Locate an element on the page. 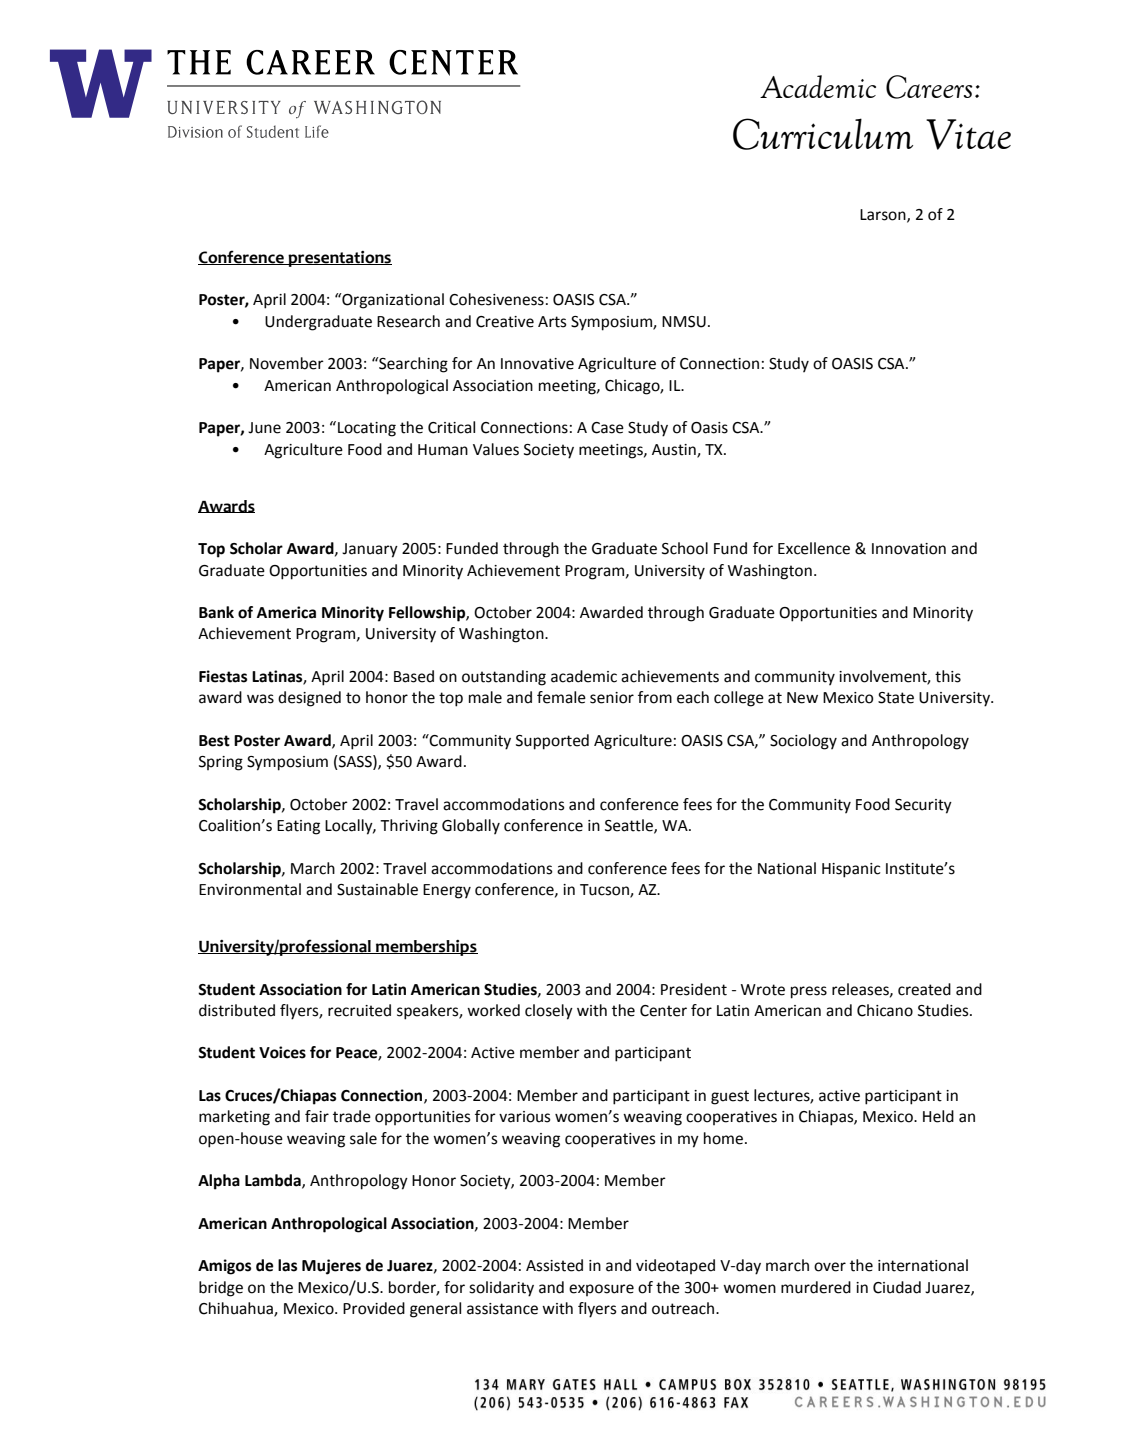  State is located at coordinates (896, 698).
